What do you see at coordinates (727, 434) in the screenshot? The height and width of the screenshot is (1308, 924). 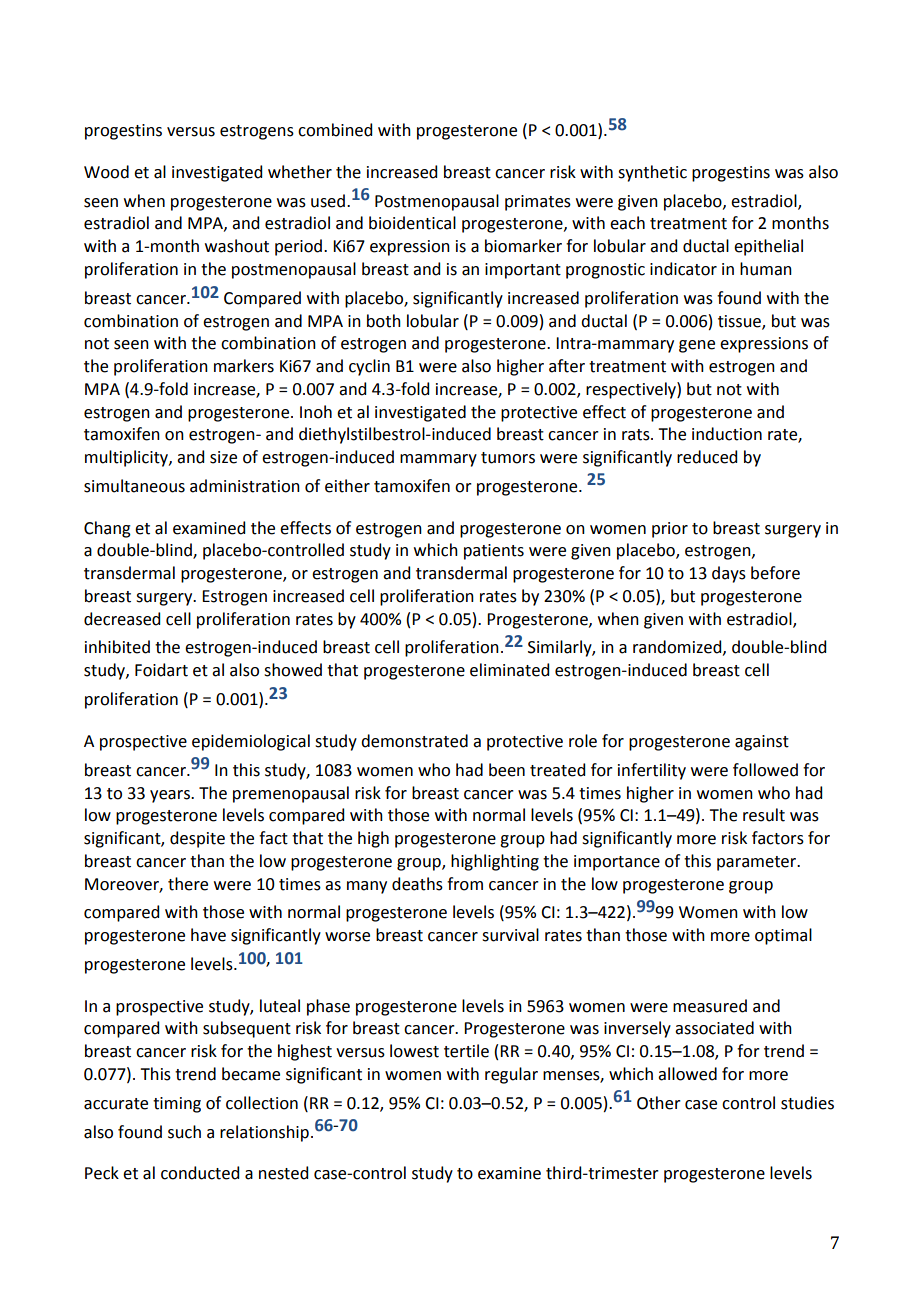 I see `induction` at bounding box center [727, 434].
